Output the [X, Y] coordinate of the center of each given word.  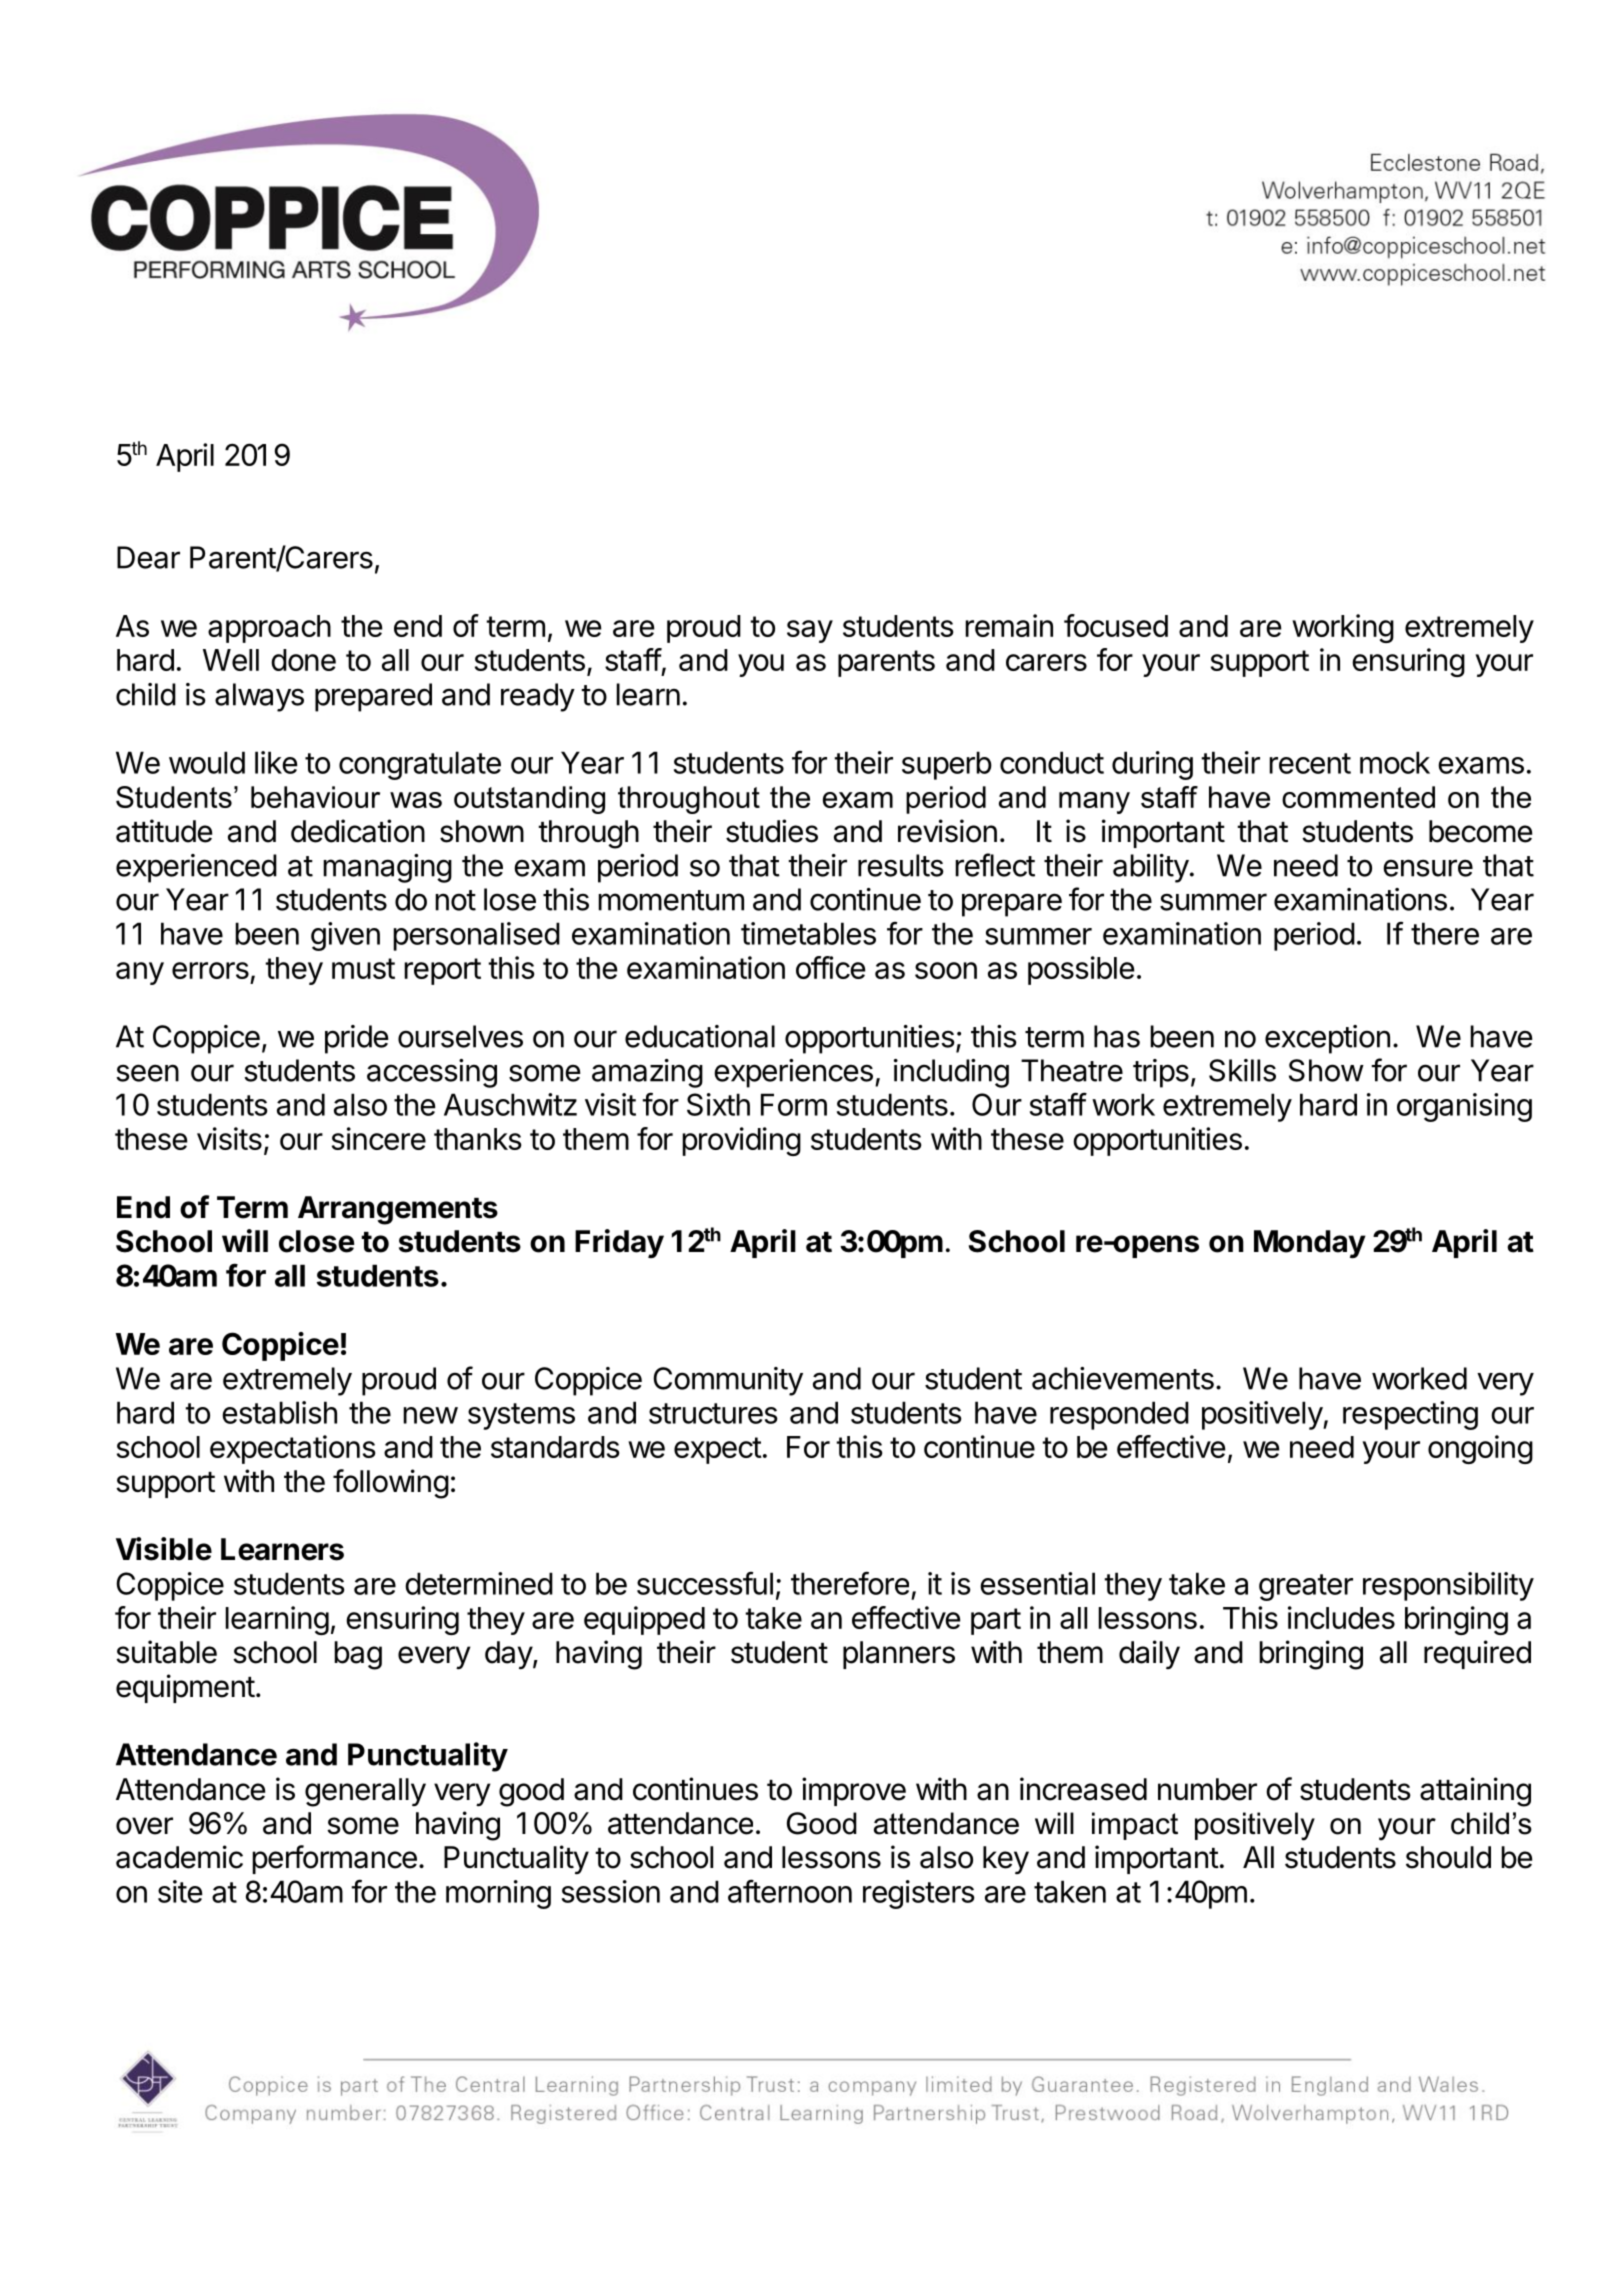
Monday [1310, 1244]
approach [269, 629]
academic [179, 1857]
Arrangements [398, 1210]
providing [741, 1141]
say [810, 631]
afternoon [790, 1891]
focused [1116, 625]
